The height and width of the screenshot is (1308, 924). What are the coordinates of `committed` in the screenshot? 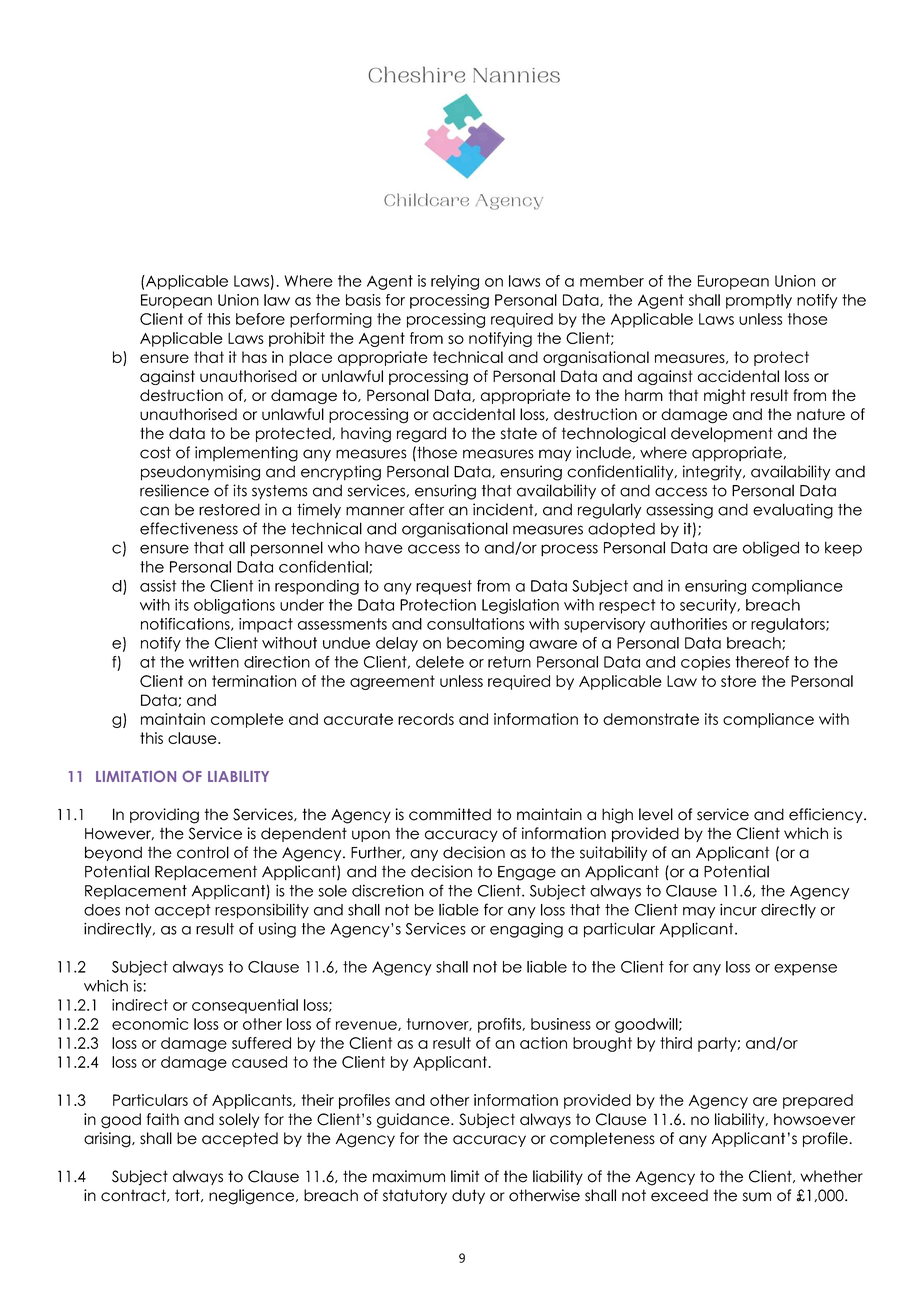 It's located at (450, 814).
